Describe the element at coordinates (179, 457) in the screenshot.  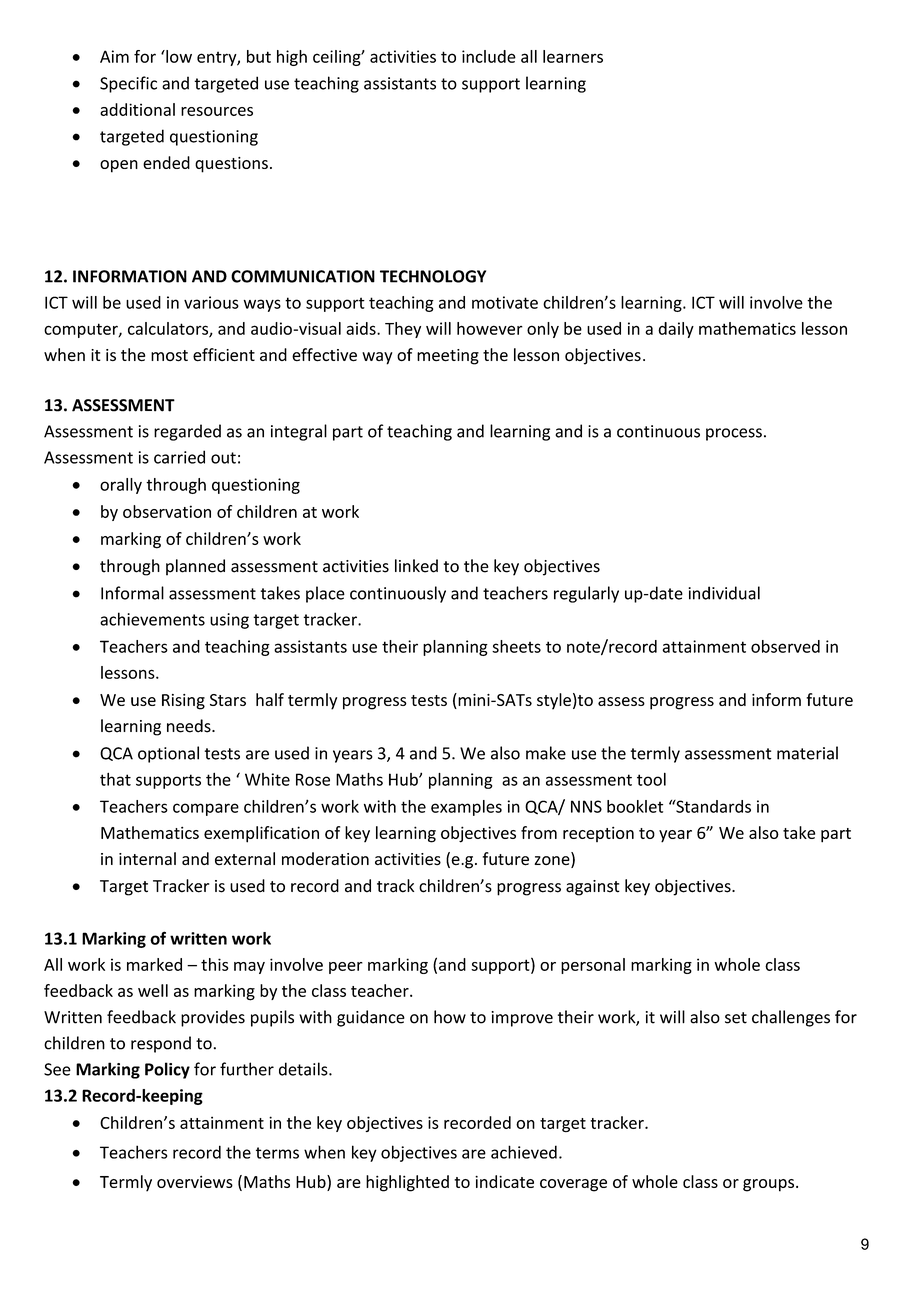
I see `carried` at that location.
